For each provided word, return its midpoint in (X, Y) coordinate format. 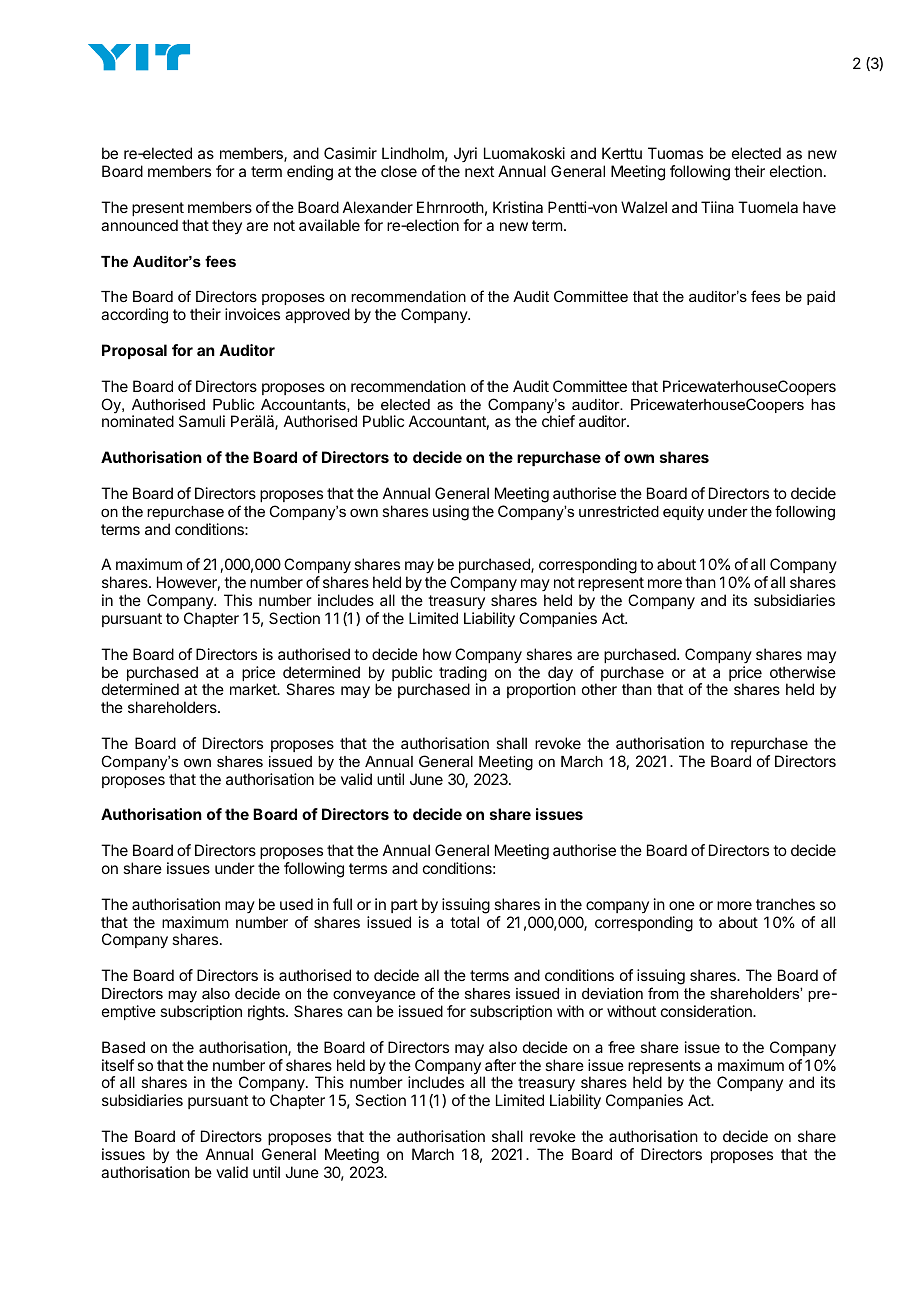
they (227, 226)
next (479, 171)
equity (683, 513)
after (500, 1065)
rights (267, 1013)
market (254, 689)
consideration (707, 1011)
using (451, 513)
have (819, 207)
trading (463, 675)
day (560, 675)
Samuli (202, 421)
